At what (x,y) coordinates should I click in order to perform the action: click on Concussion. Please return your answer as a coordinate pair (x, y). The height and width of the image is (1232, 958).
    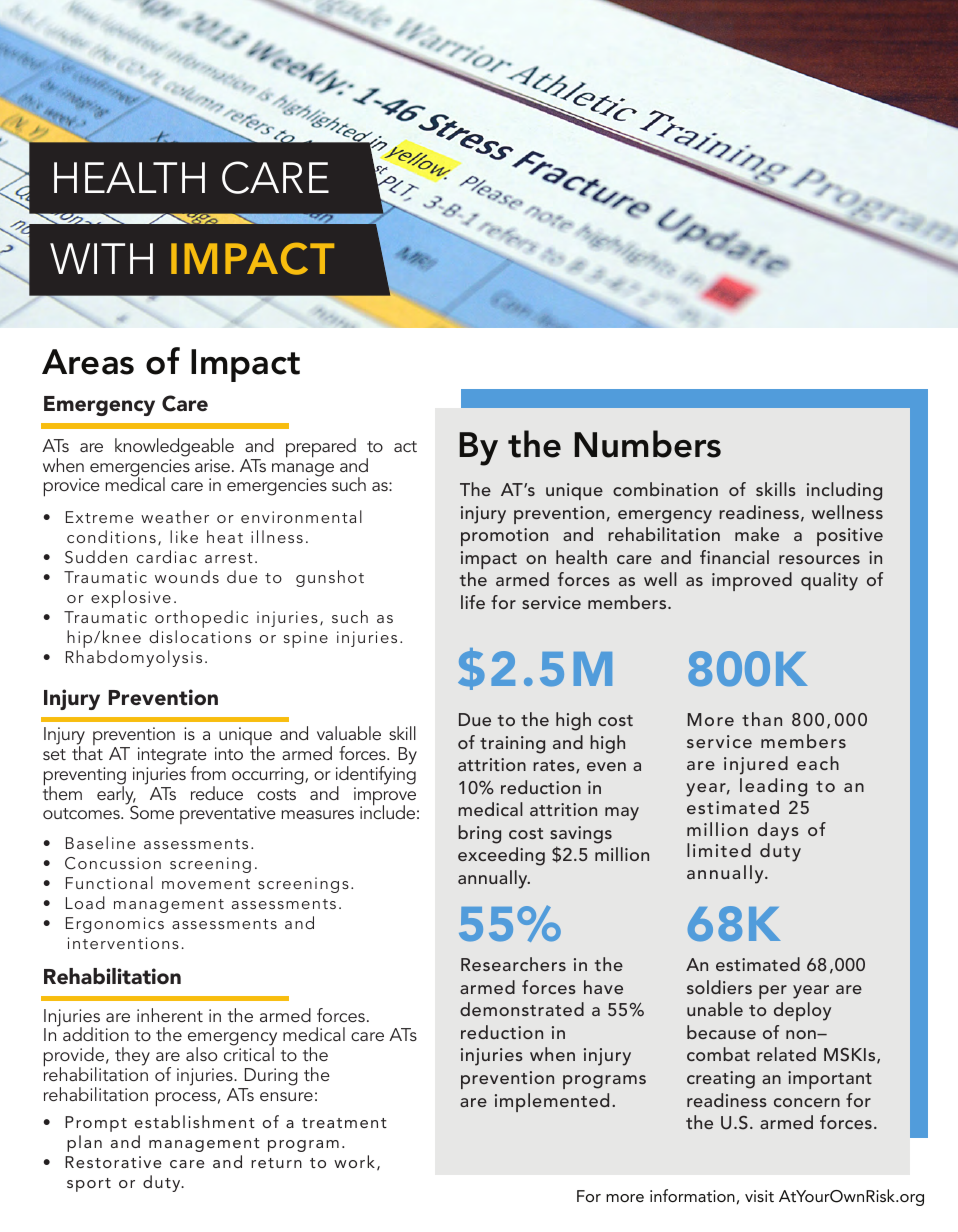
    Looking at the image, I should click on (113, 863).
